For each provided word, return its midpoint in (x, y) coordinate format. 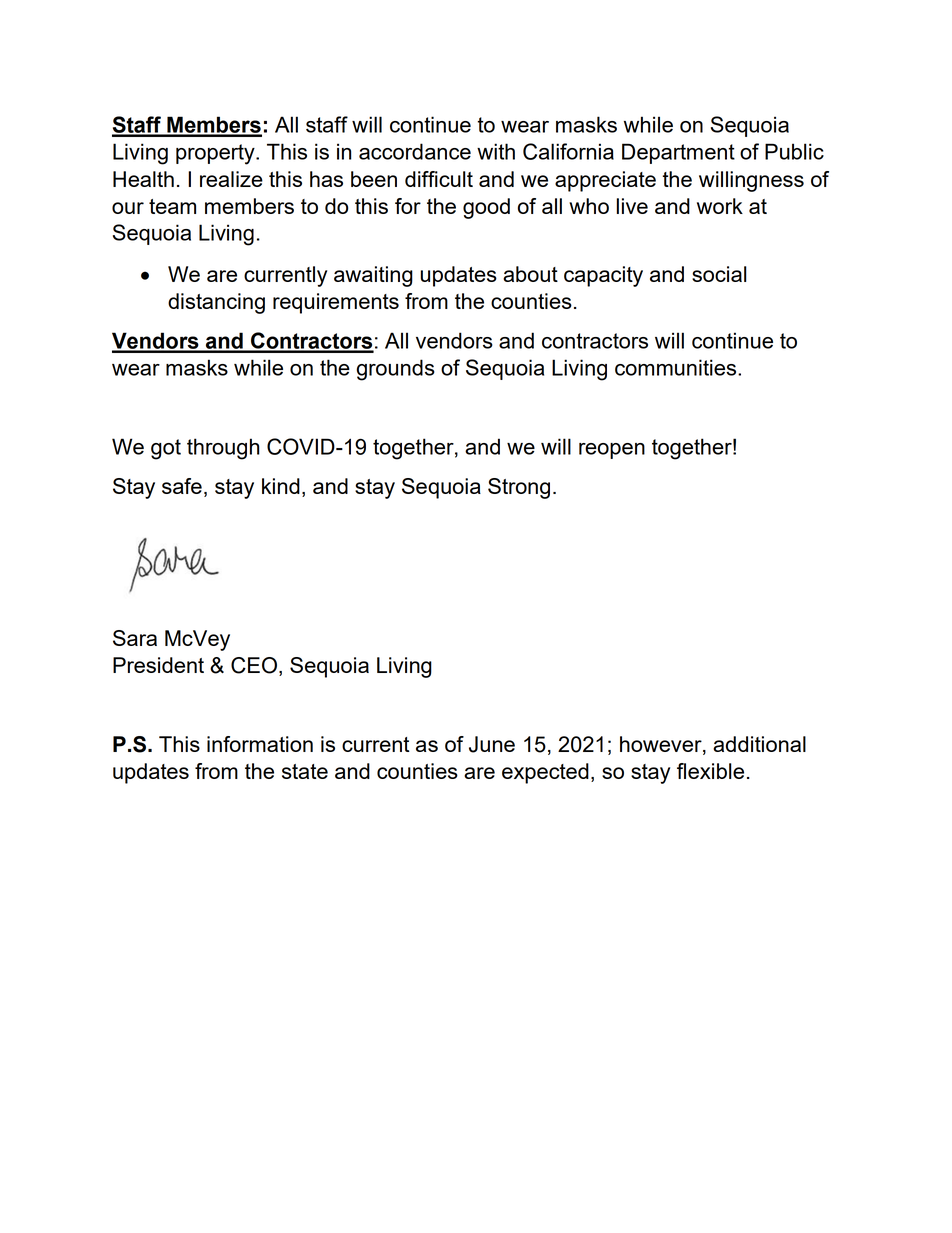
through (223, 449)
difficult (439, 179)
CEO (254, 665)
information (260, 744)
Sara (135, 638)
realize (231, 179)
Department (678, 153)
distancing (216, 303)
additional (759, 744)
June (492, 744)
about (530, 274)
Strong (519, 488)
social (719, 274)
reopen (612, 451)
